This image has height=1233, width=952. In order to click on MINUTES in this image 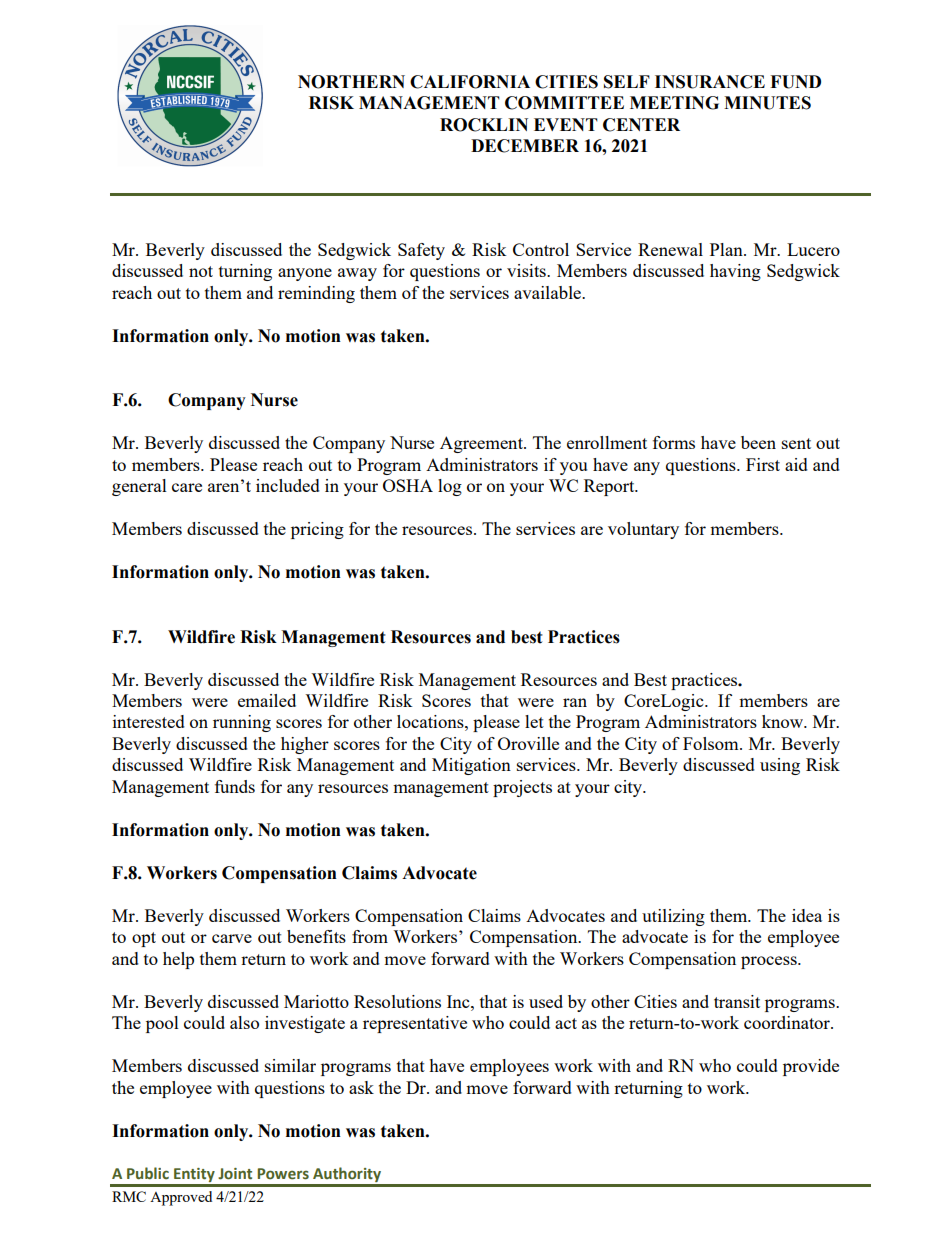, I will do `click(767, 103)`.
